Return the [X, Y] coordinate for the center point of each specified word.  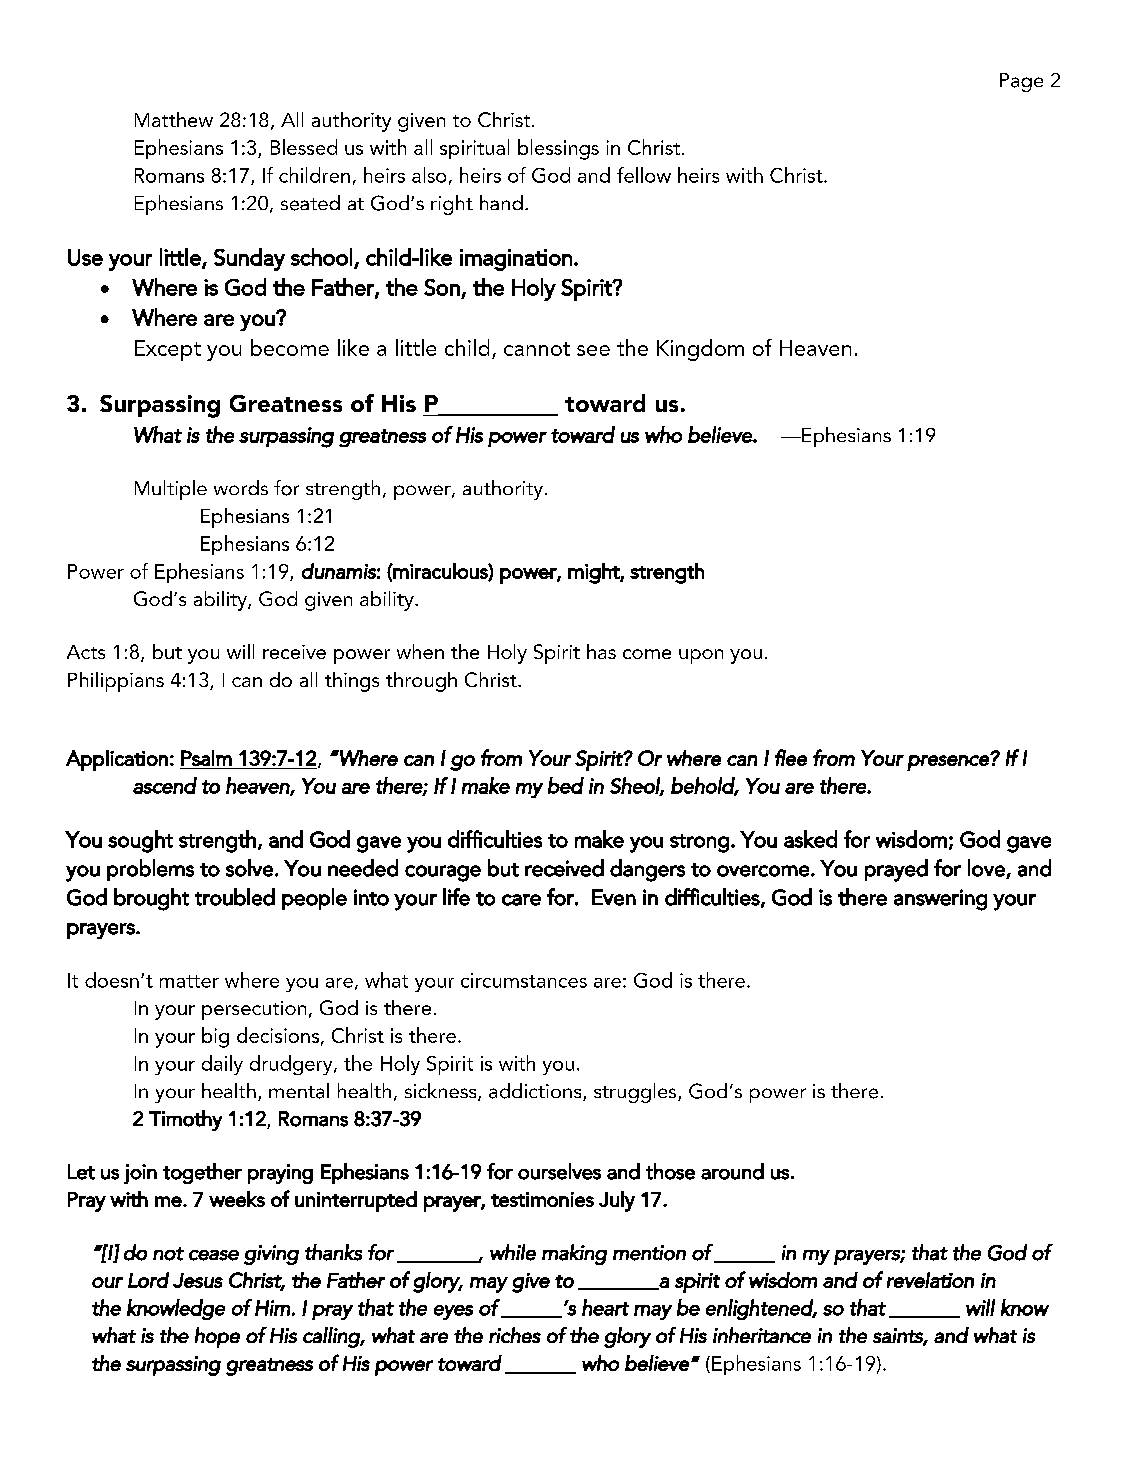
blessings [558, 149]
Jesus [198, 1280]
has [601, 651]
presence [949, 762]
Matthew [174, 119]
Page [1021, 82]
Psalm [206, 758]
